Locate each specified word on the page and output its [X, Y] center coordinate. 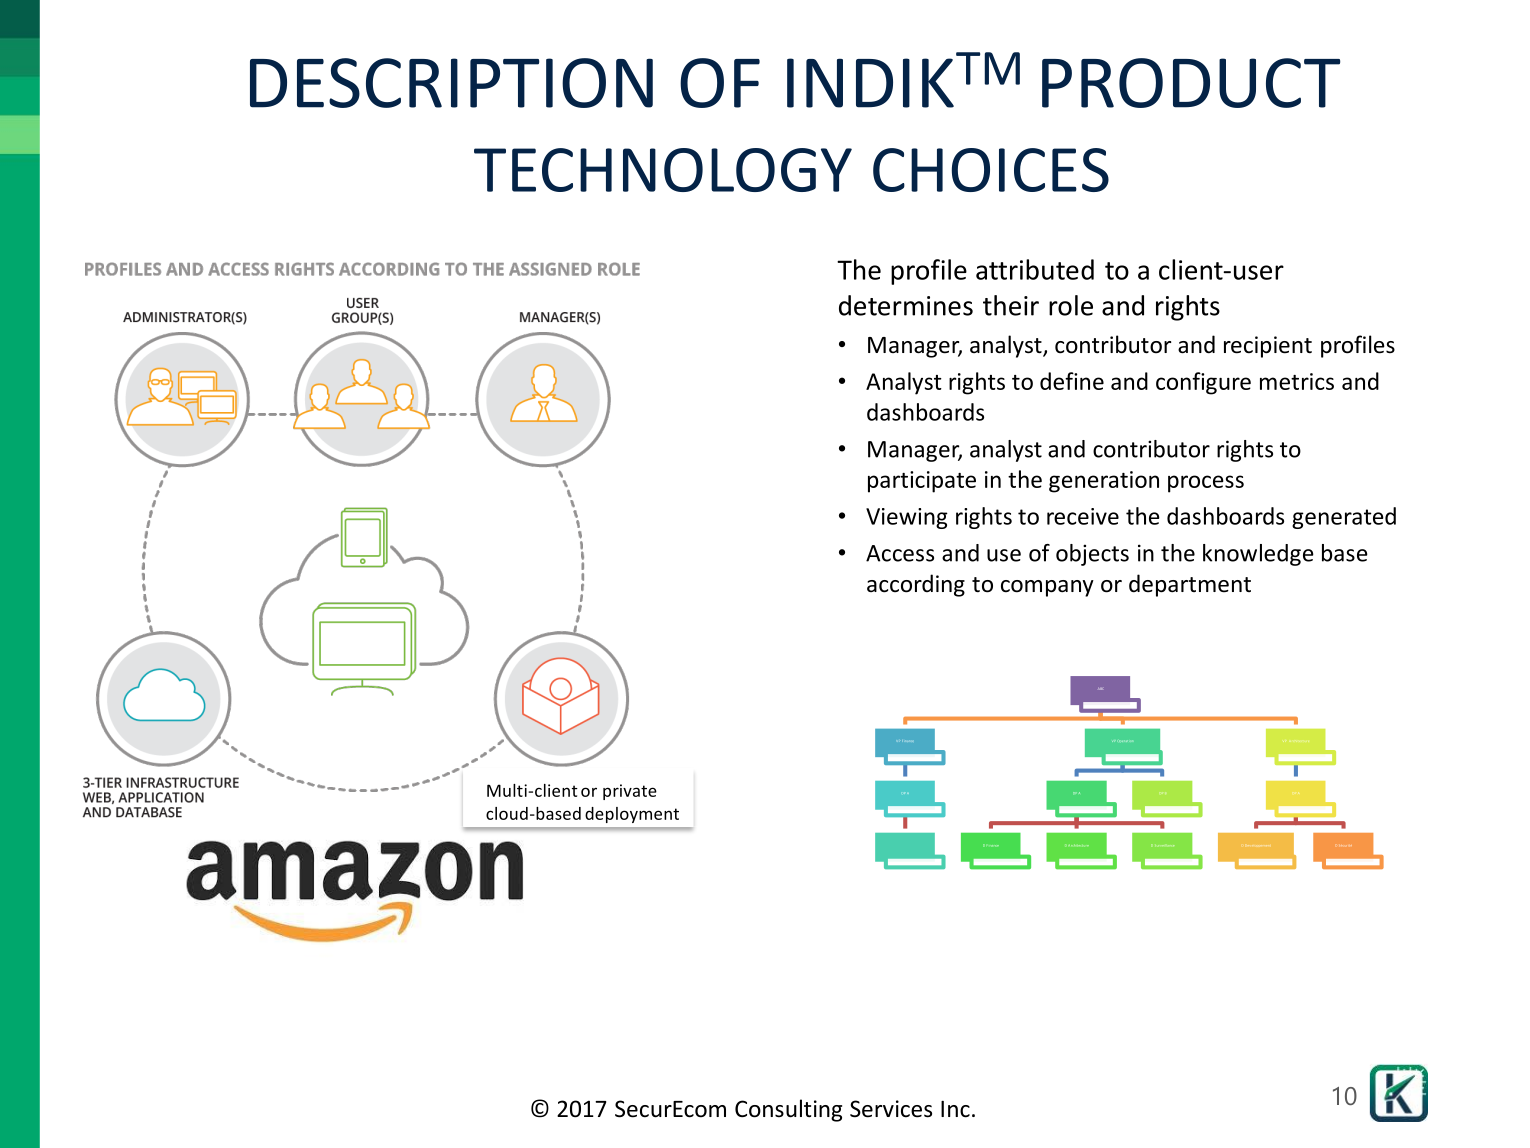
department [1190, 585]
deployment [632, 815]
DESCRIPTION [451, 83]
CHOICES [991, 170]
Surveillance [1166, 845]
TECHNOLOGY [663, 170]
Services [891, 1109]
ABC [1100, 689]
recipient [1268, 347]
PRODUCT [1191, 83]
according [916, 585]
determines [906, 305]
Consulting [788, 1110]
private [630, 792]
